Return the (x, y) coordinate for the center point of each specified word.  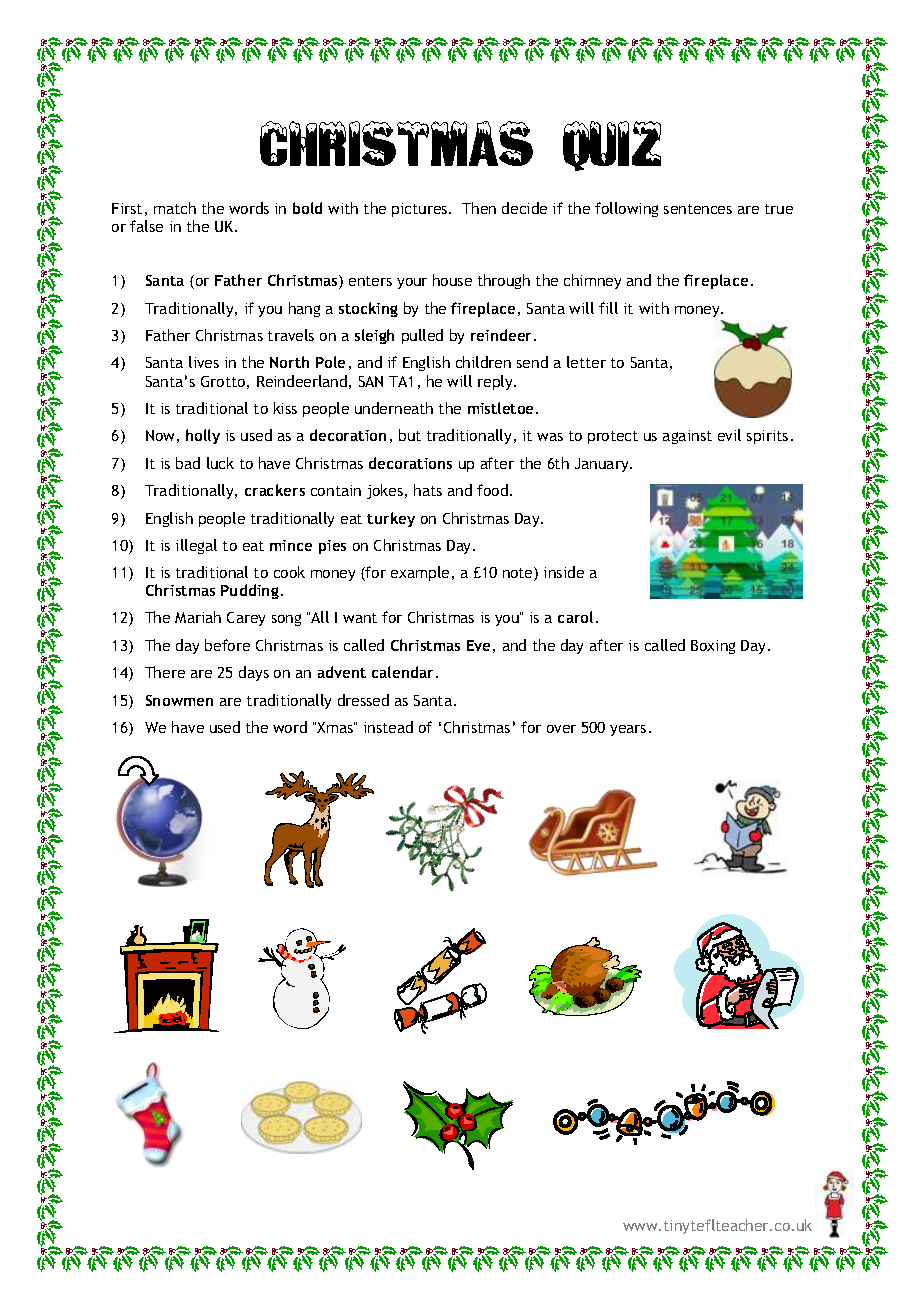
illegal (196, 546)
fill (608, 308)
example (420, 573)
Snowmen (179, 700)
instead (388, 727)
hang (304, 309)
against (687, 437)
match (175, 208)
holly (203, 436)
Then (479, 208)
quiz (612, 146)
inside (564, 572)
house (452, 280)
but (410, 435)
